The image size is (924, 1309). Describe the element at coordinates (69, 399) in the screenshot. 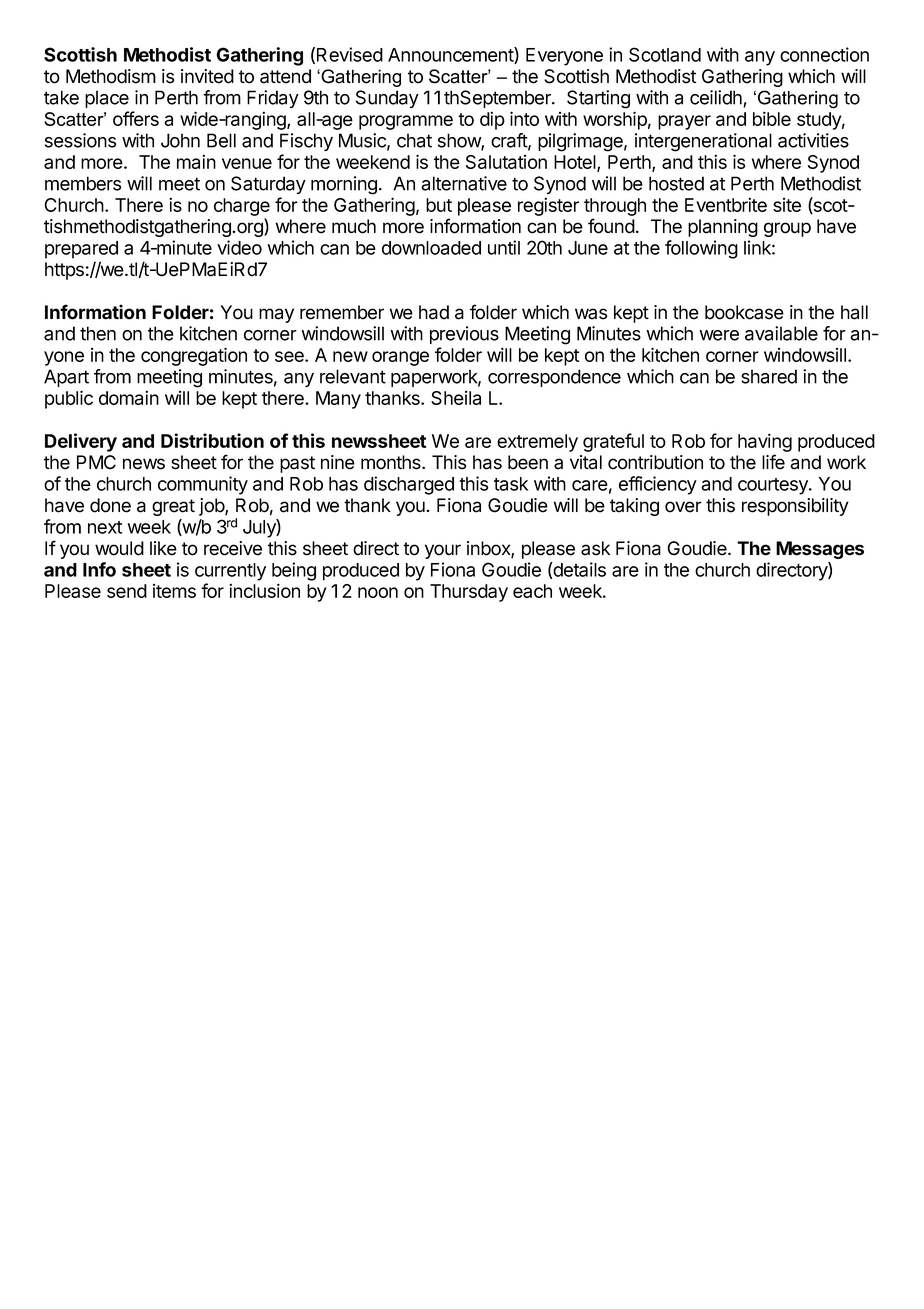

I see `public` at that location.
